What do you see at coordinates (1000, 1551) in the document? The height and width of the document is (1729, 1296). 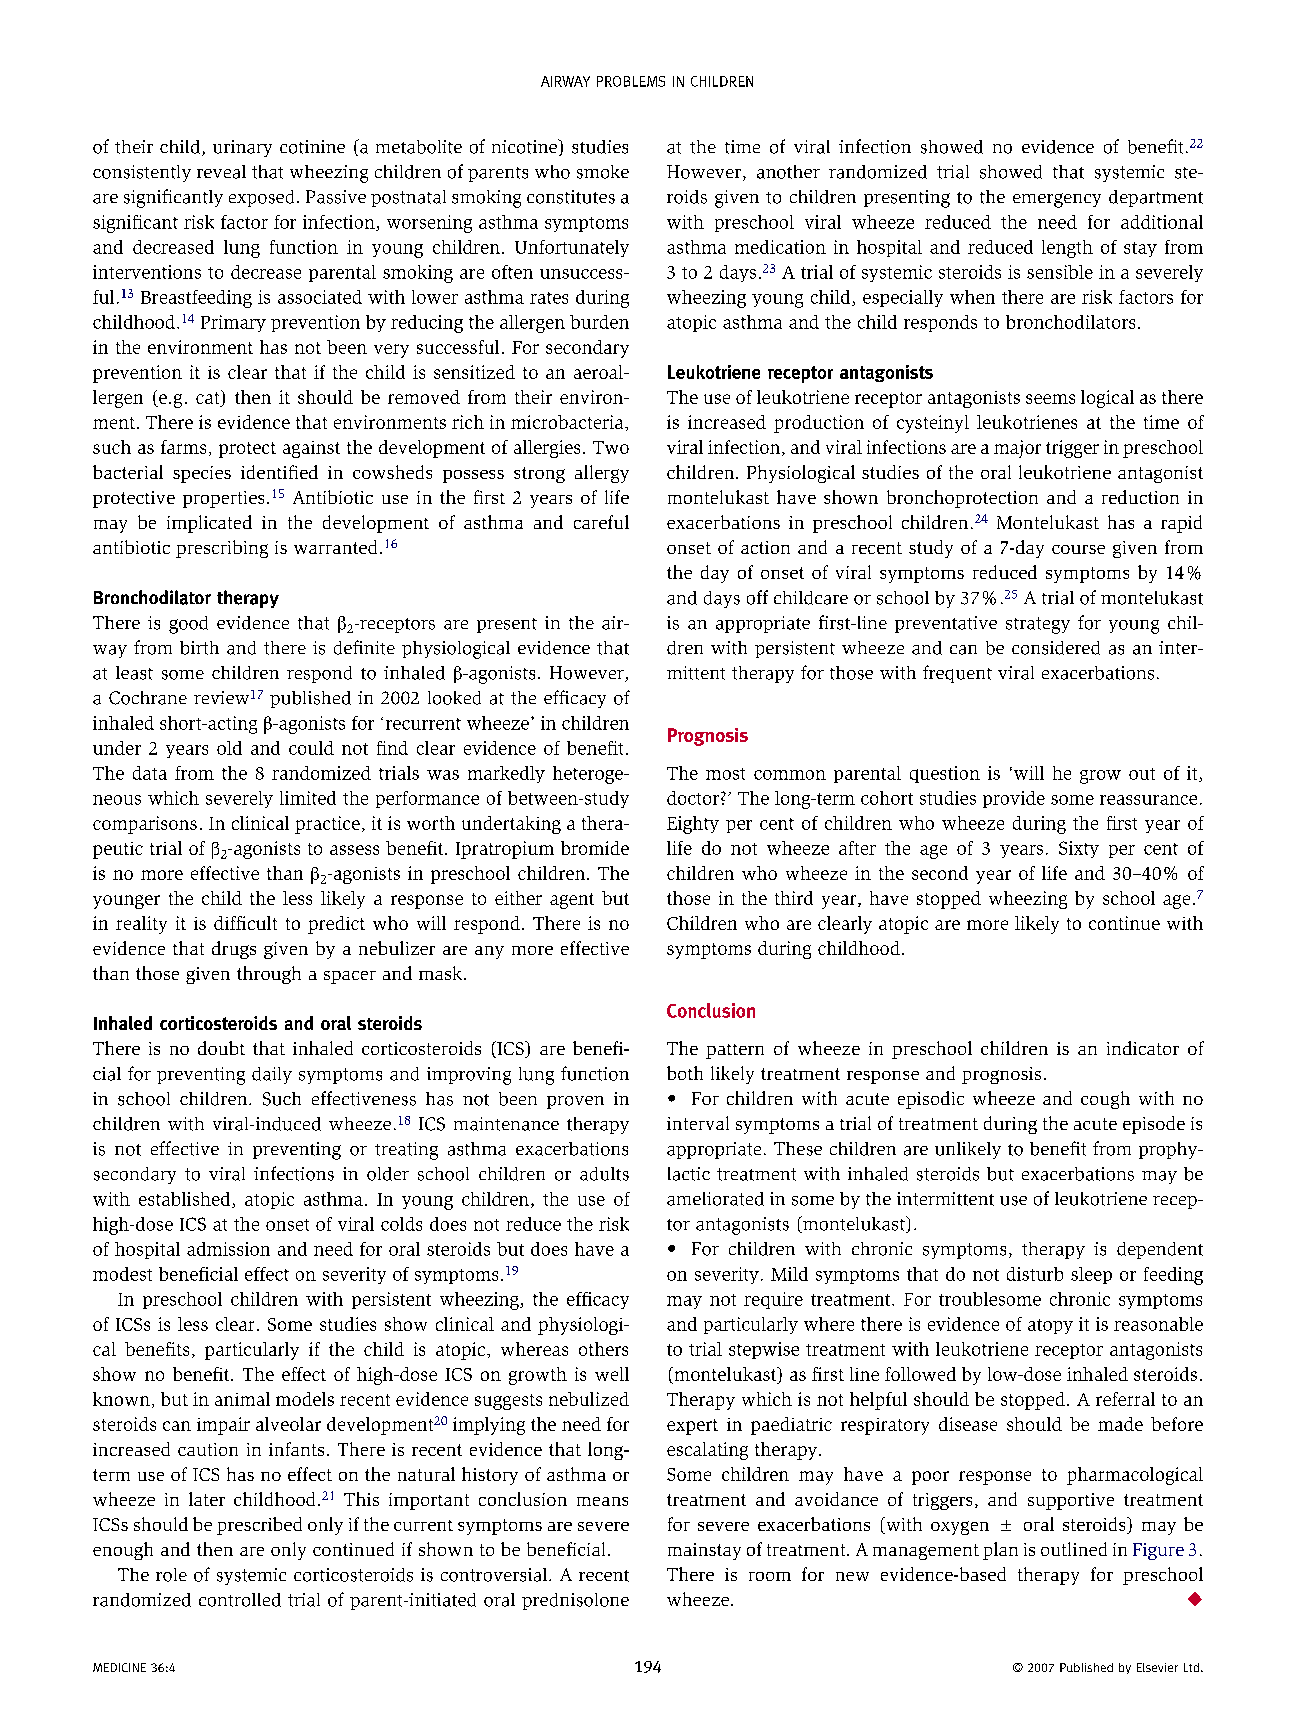 I see `plan` at bounding box center [1000, 1551].
